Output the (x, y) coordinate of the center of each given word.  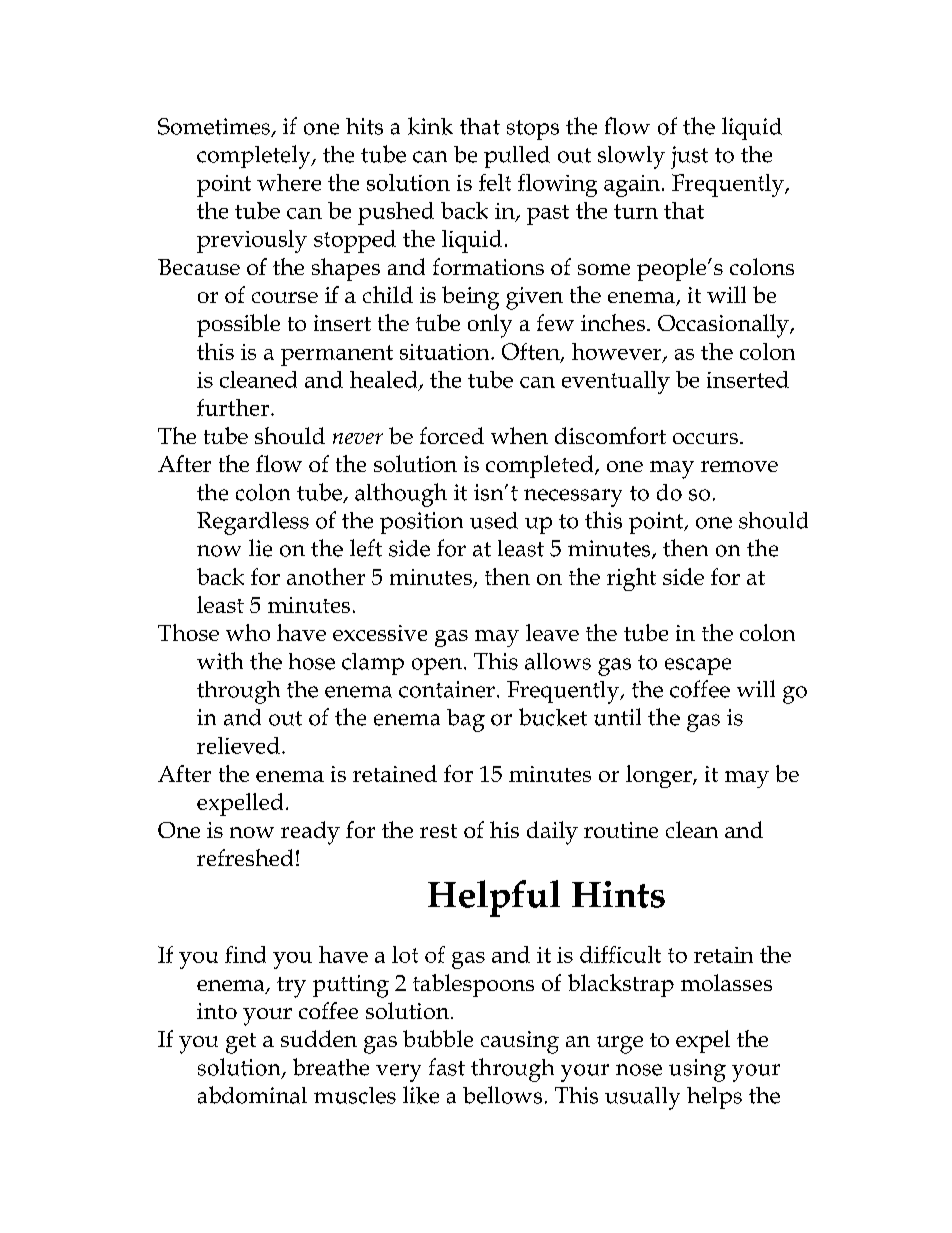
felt (495, 182)
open (438, 666)
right (631, 579)
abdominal (252, 1095)
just (689, 157)
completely (255, 157)
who (248, 632)
